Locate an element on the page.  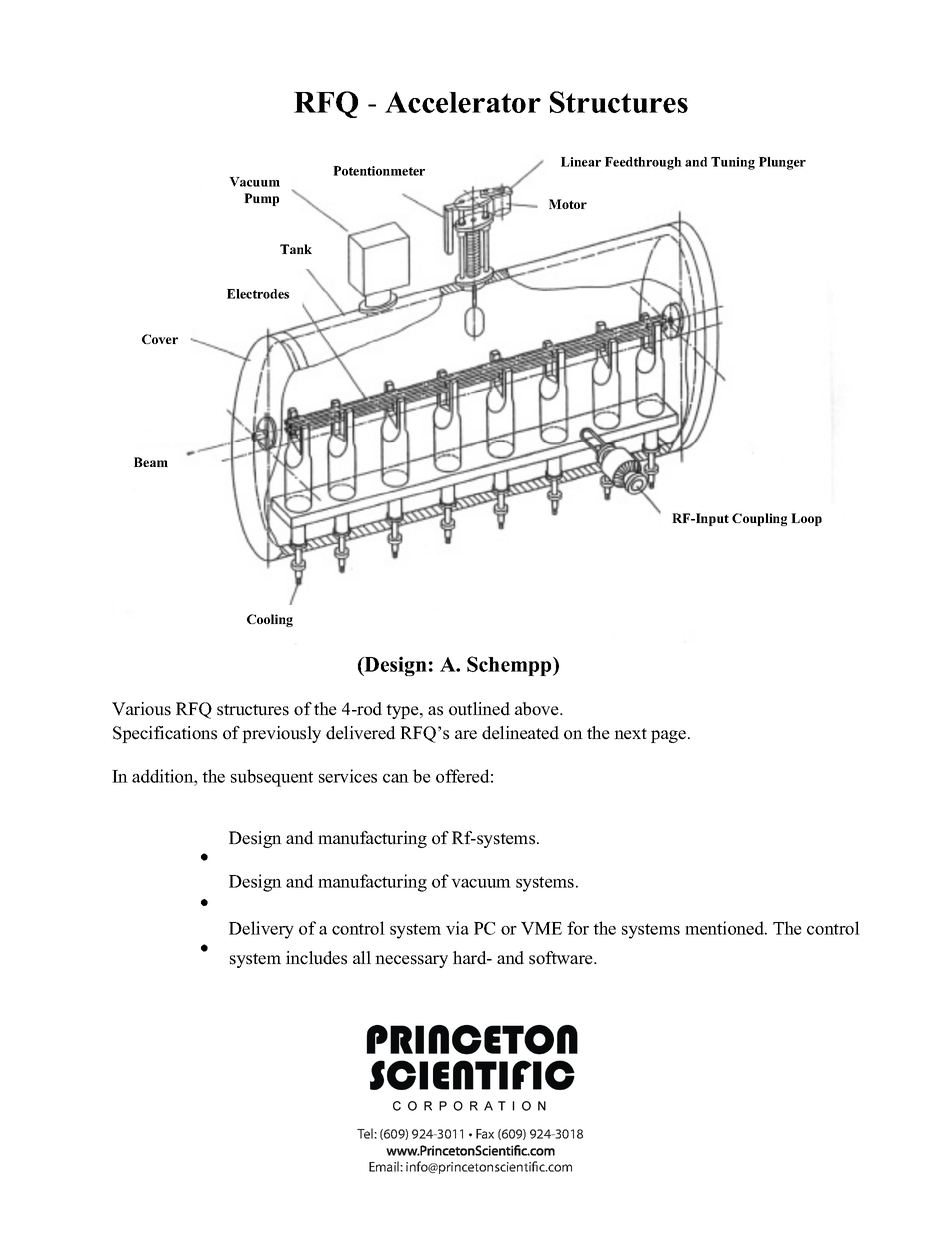
page is located at coordinates (670, 736).
